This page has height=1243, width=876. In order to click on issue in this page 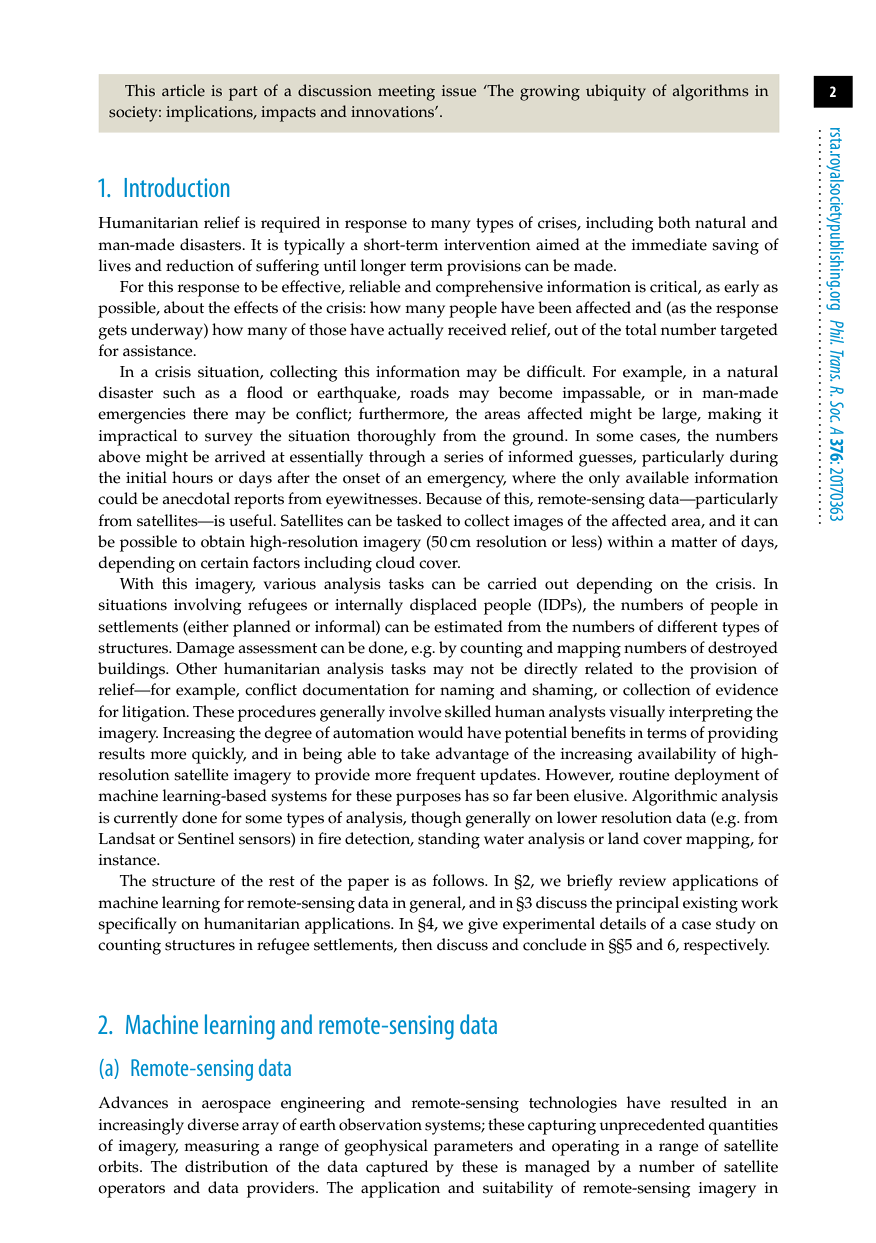, I will do `click(459, 91)`.
